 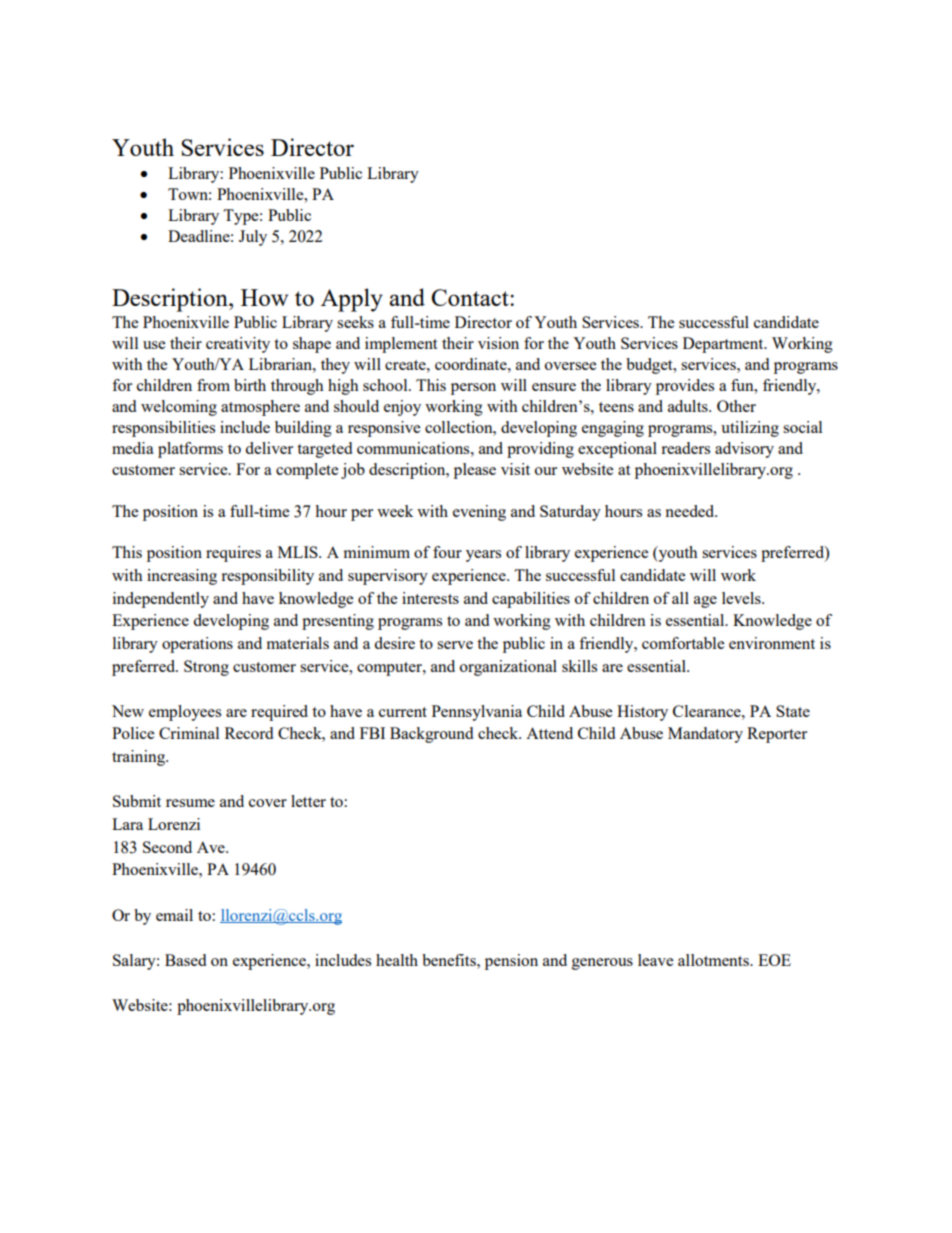 What do you see at coordinates (402, 408) in the screenshot?
I see `enjoy` at bounding box center [402, 408].
